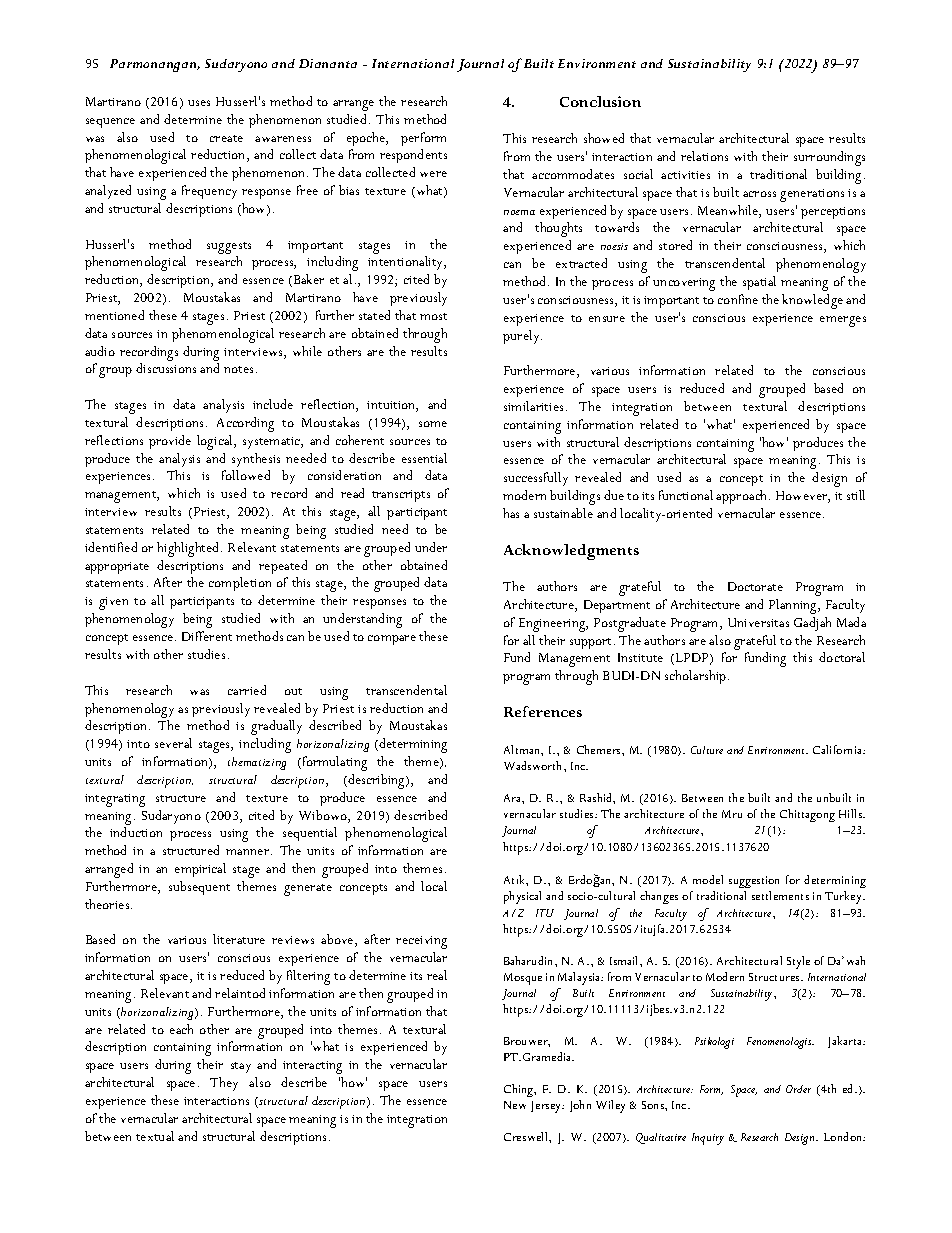 This screenshot has height=1233, width=952. What do you see at coordinates (807, 815) in the screenshot?
I see `Chittagong` at bounding box center [807, 815].
